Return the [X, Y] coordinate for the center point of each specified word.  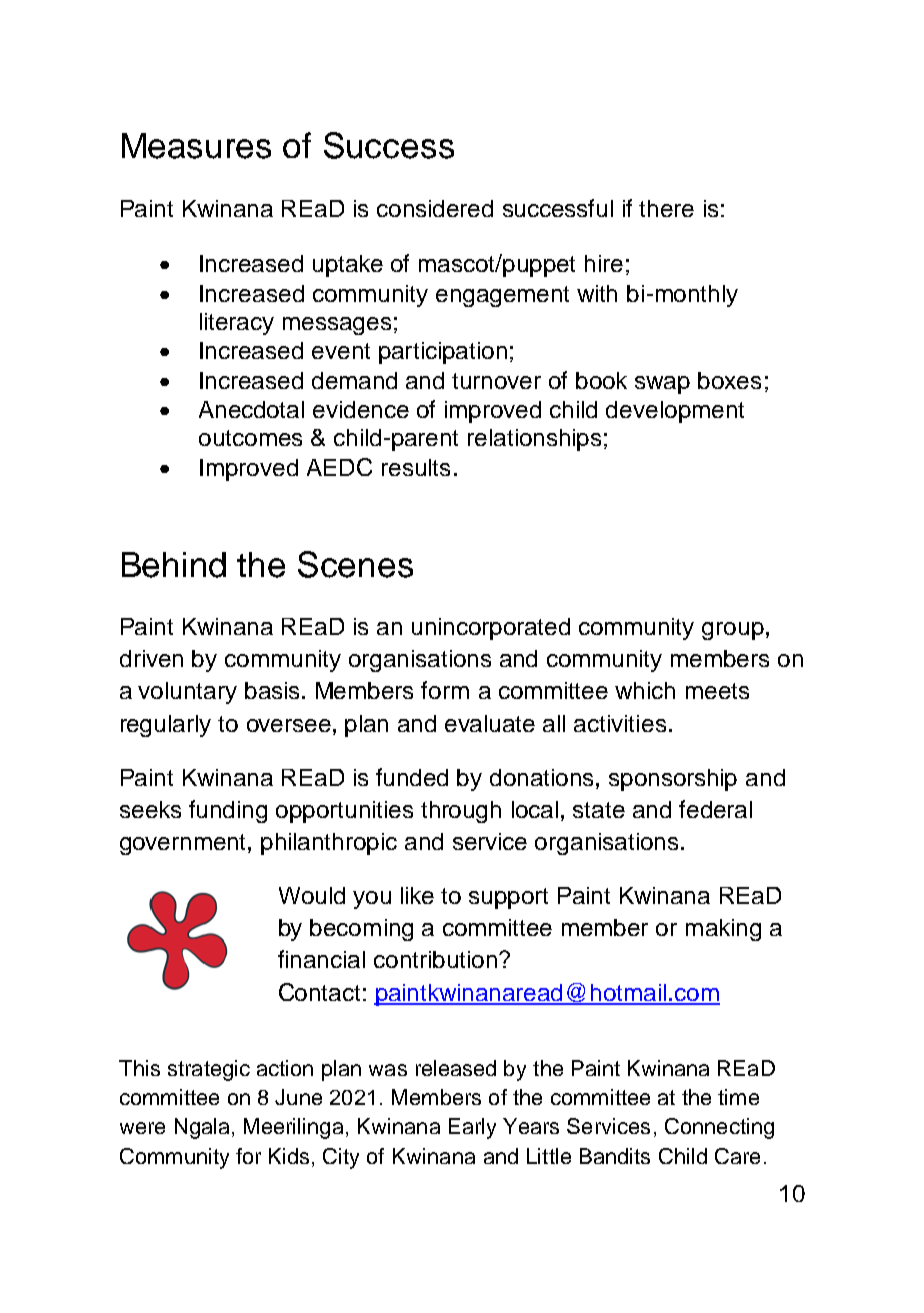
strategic [209, 1070]
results [416, 467]
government [184, 844]
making [723, 930]
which [645, 690]
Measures [196, 146]
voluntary [187, 693]
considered [435, 208]
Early [472, 1128]
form [445, 690]
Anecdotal [251, 409]
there [666, 208]
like [417, 895]
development [675, 412]
